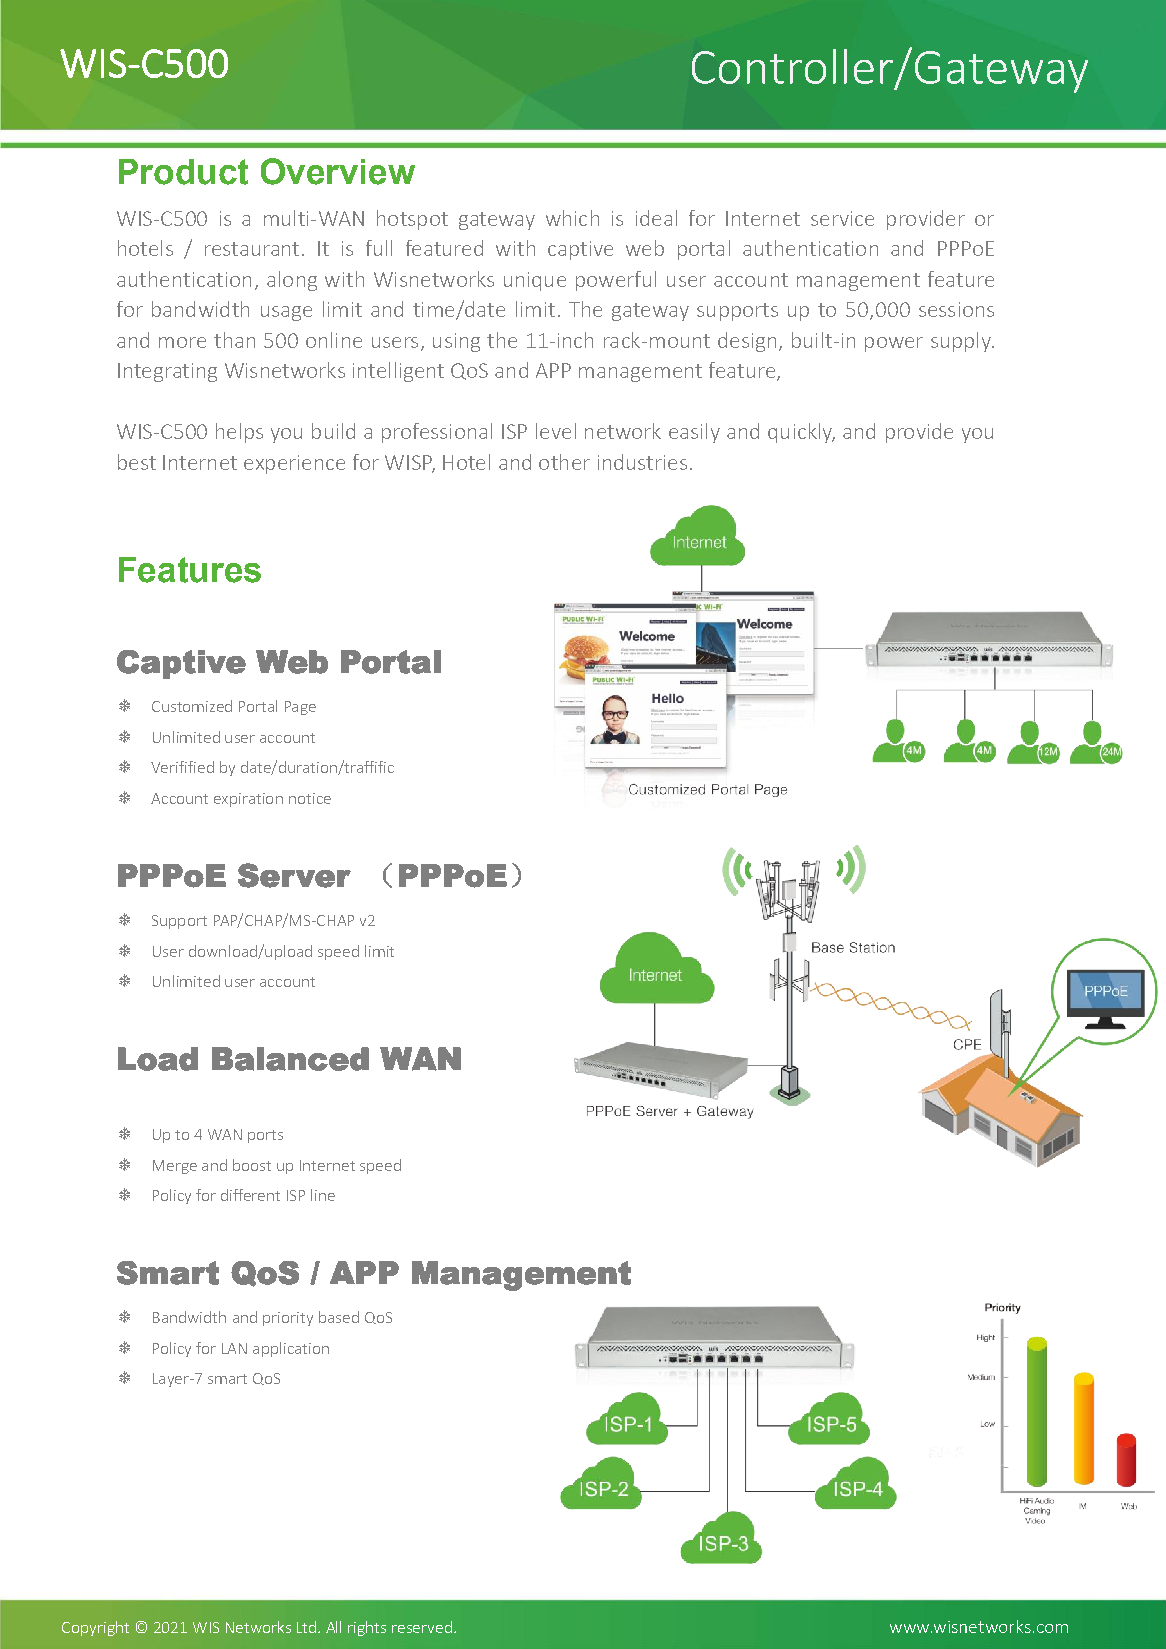 The image size is (1166, 1649). What do you see at coordinates (137, 462) in the document?
I see `best` at bounding box center [137, 462].
